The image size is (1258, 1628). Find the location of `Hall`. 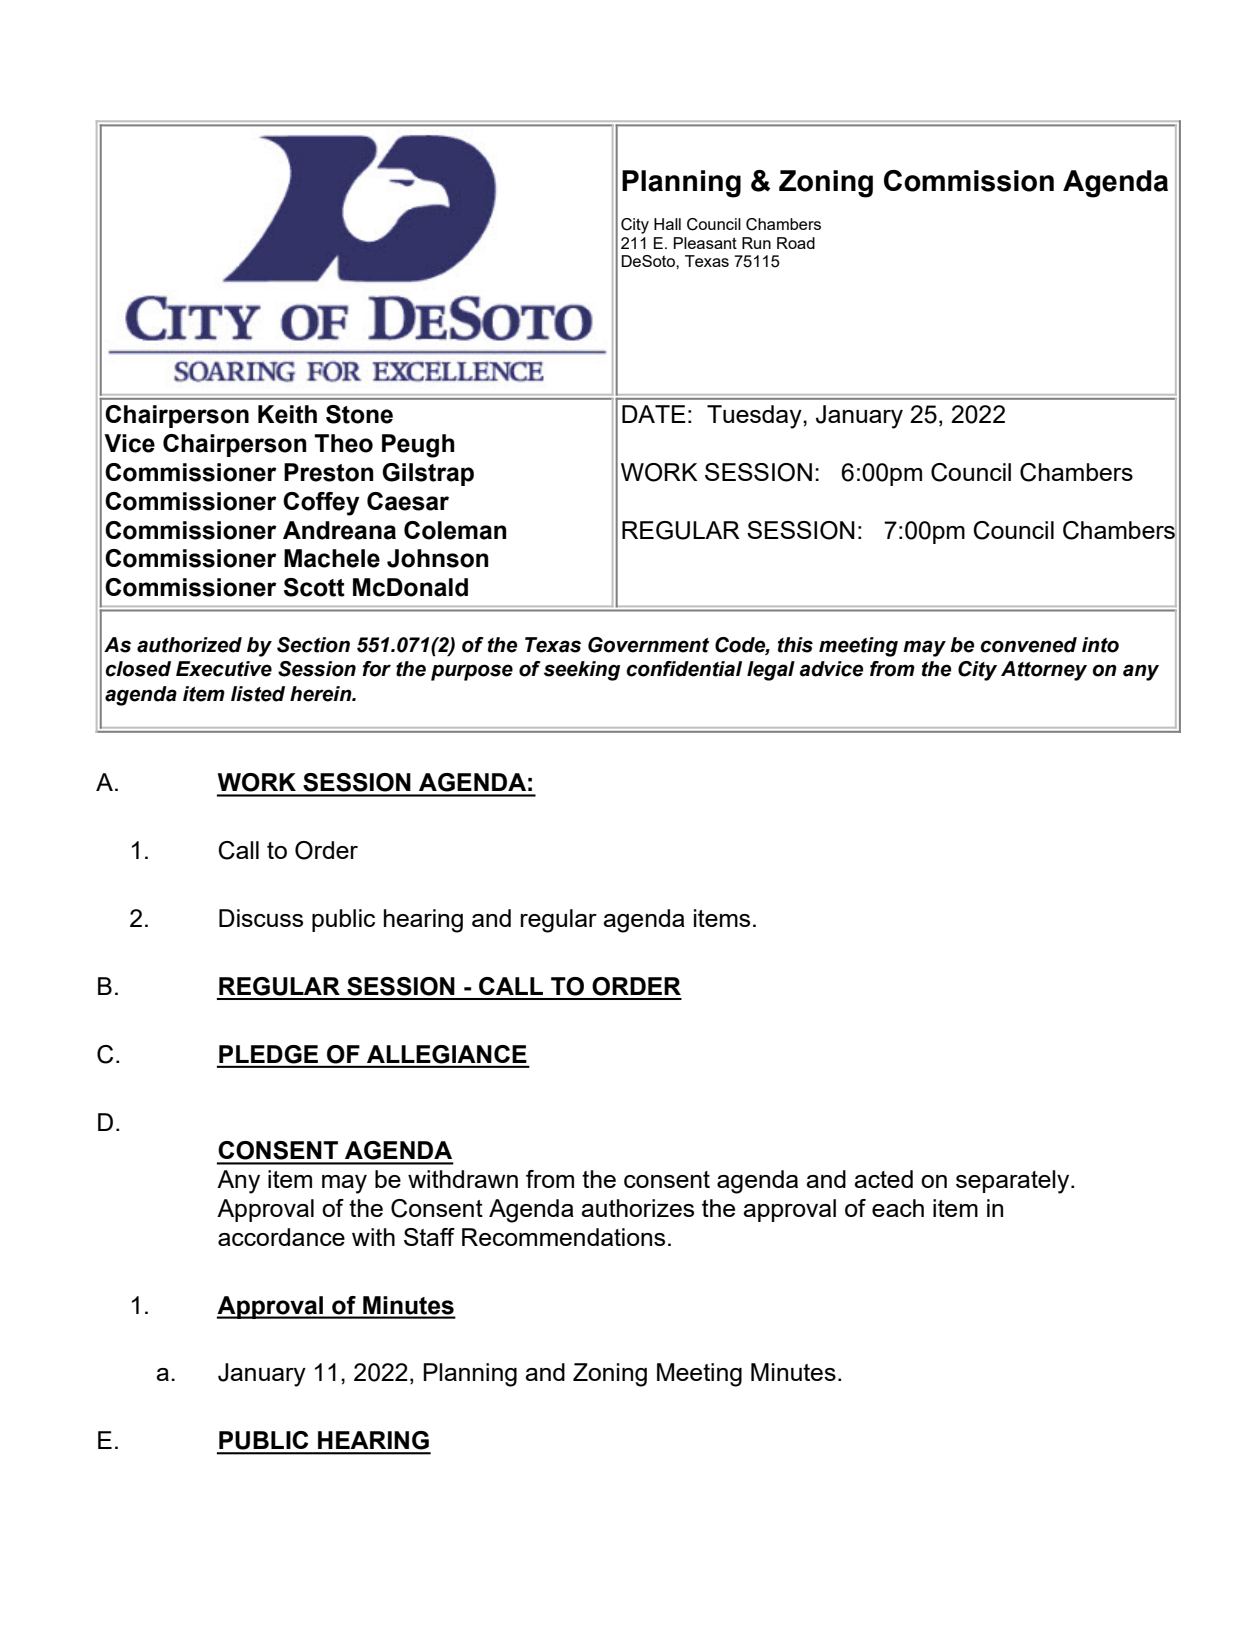

Hall is located at coordinates (667, 224).
